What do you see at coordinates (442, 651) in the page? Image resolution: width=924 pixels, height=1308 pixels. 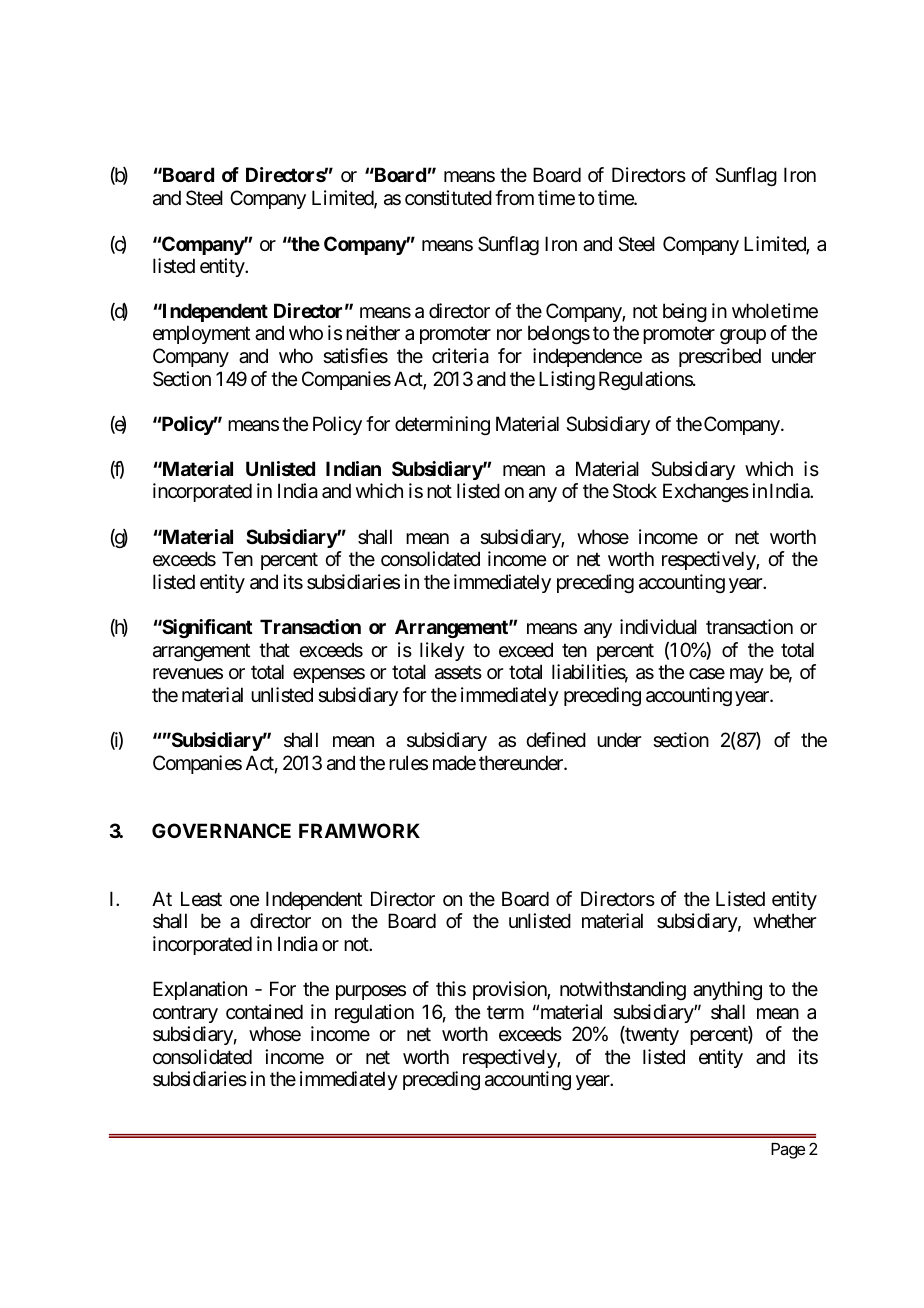 I see `likely` at bounding box center [442, 651].
